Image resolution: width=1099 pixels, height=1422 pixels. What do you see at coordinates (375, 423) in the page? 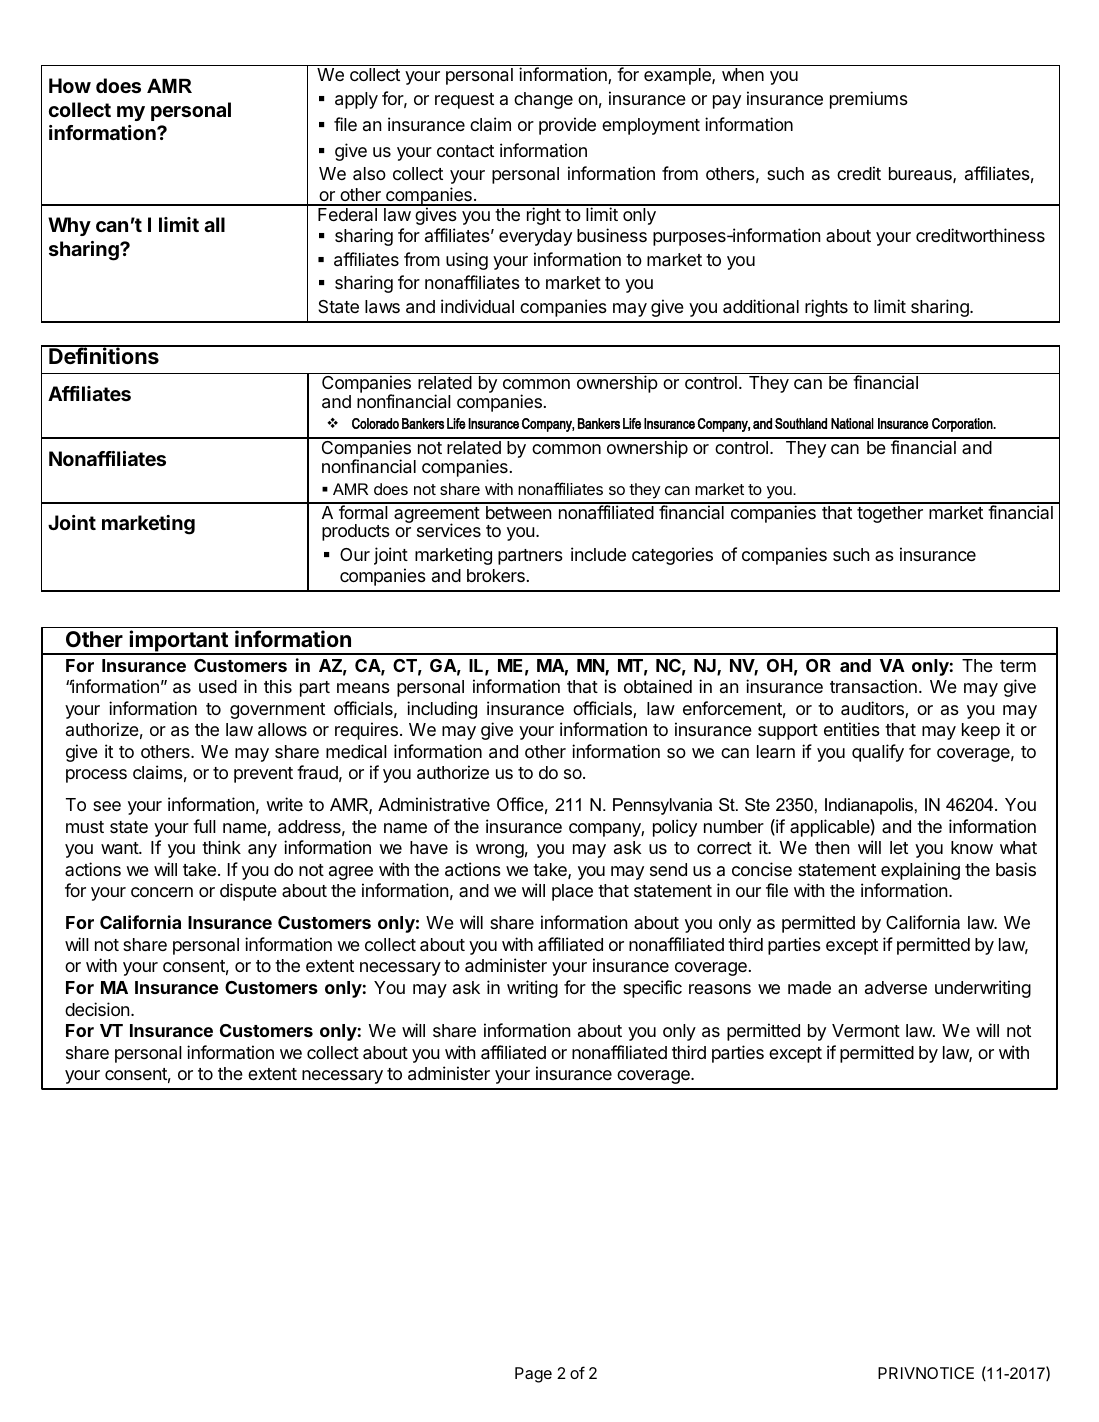
I see `Colorado` at bounding box center [375, 423].
